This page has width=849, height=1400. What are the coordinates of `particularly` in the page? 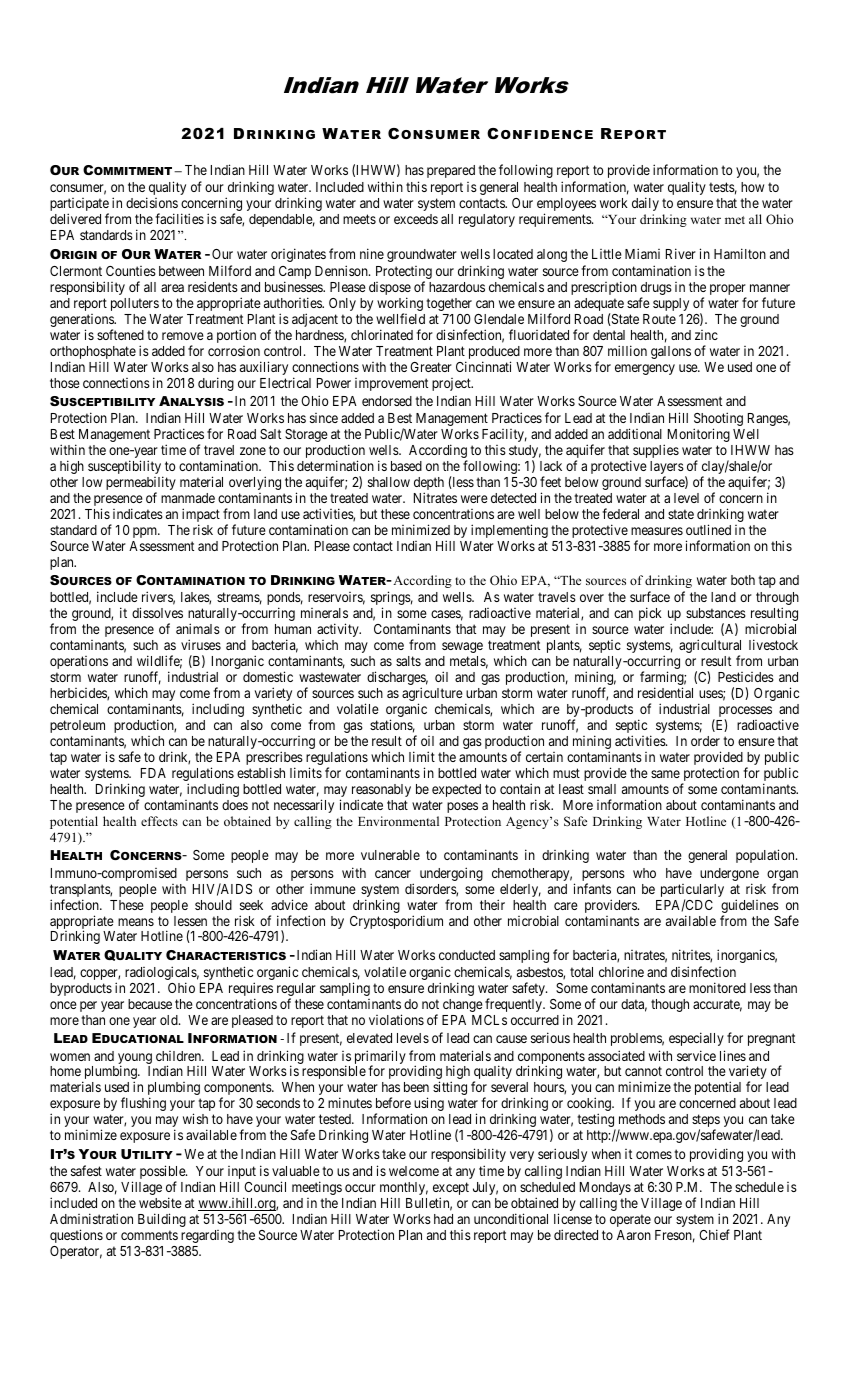 It's located at (692, 892).
